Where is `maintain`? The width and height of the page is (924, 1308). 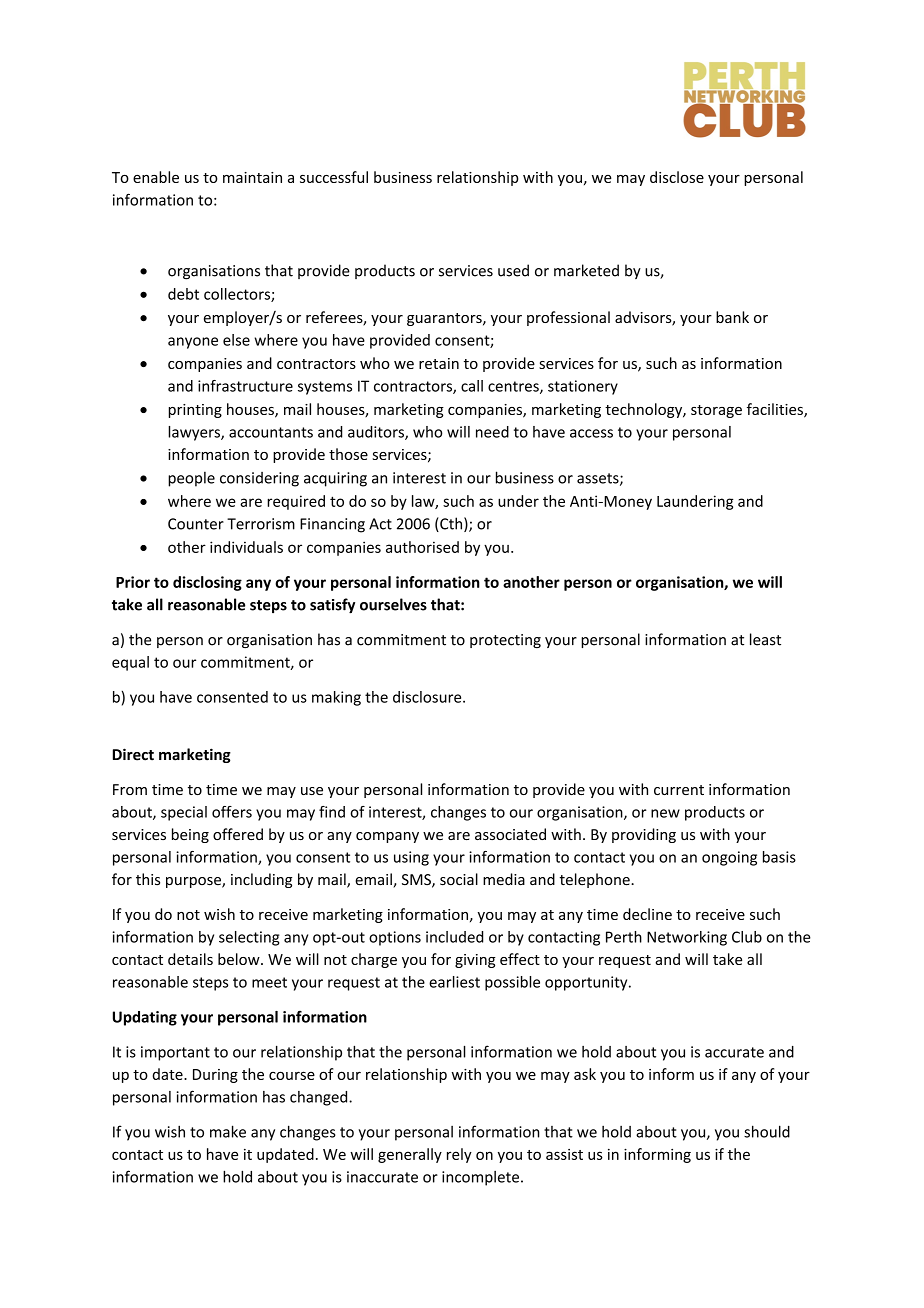
maintain is located at coordinates (252, 177).
